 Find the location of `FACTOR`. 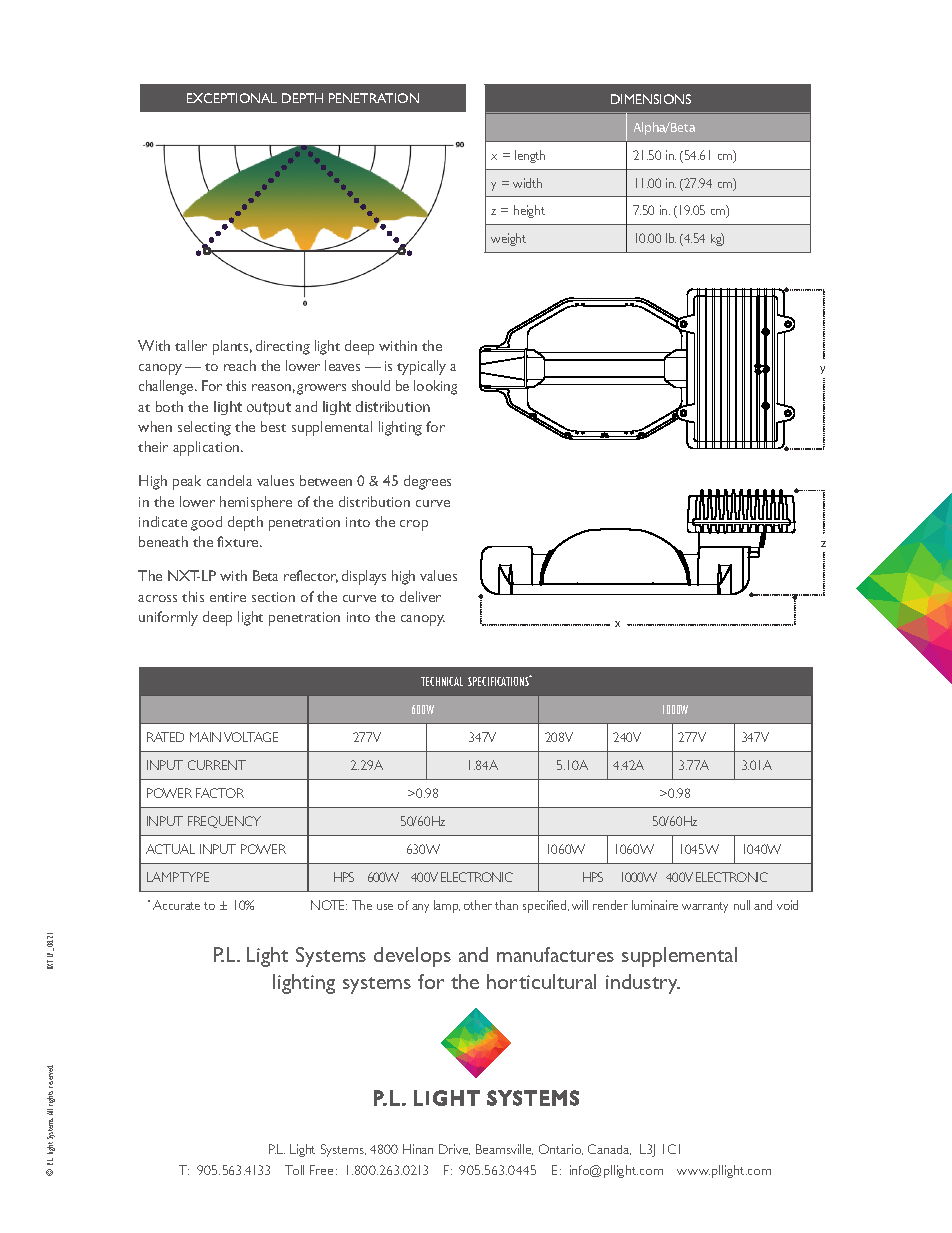

FACTOR is located at coordinates (220, 793).
